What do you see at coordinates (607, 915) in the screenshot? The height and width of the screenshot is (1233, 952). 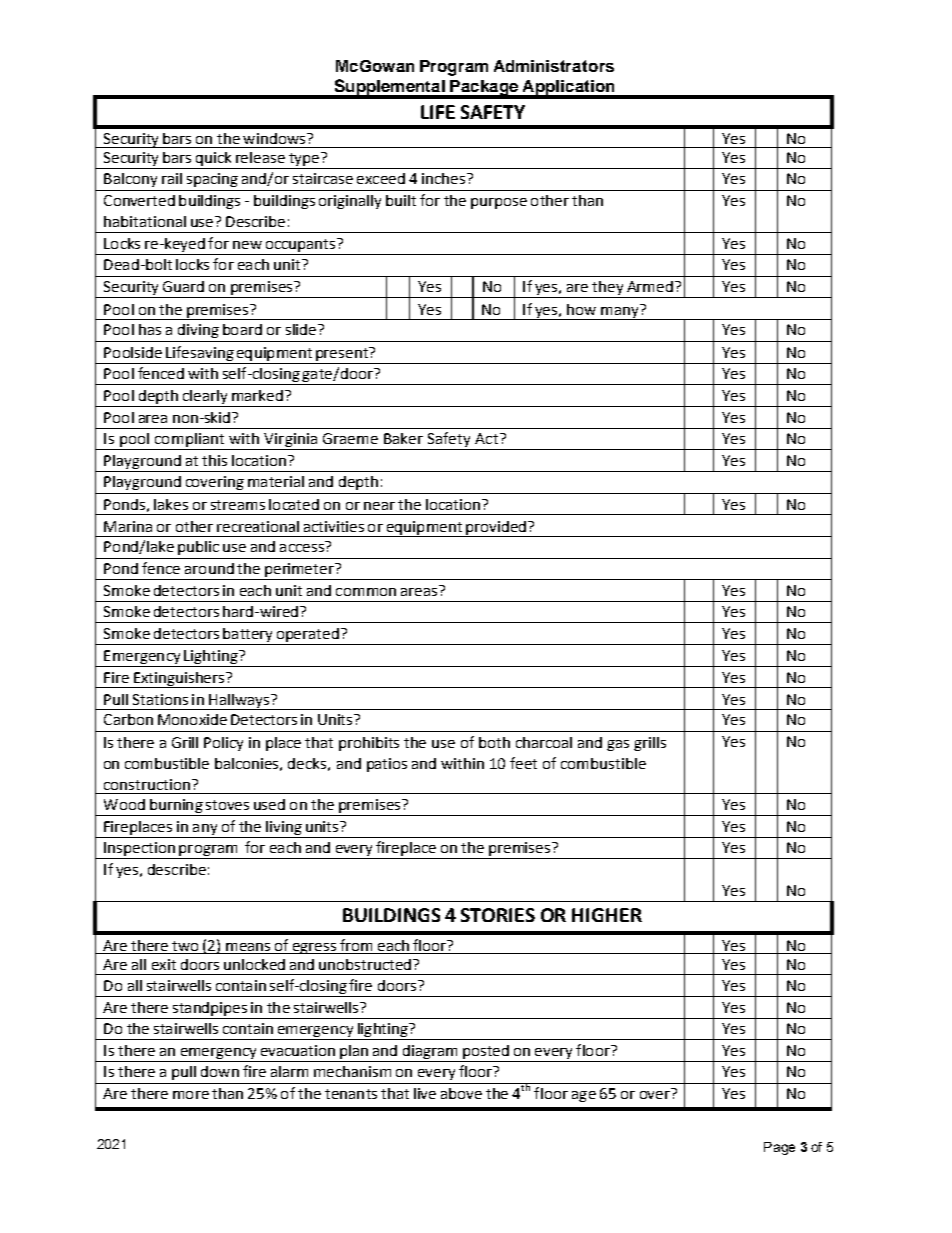 I see `HIGHER` at bounding box center [607, 915].
